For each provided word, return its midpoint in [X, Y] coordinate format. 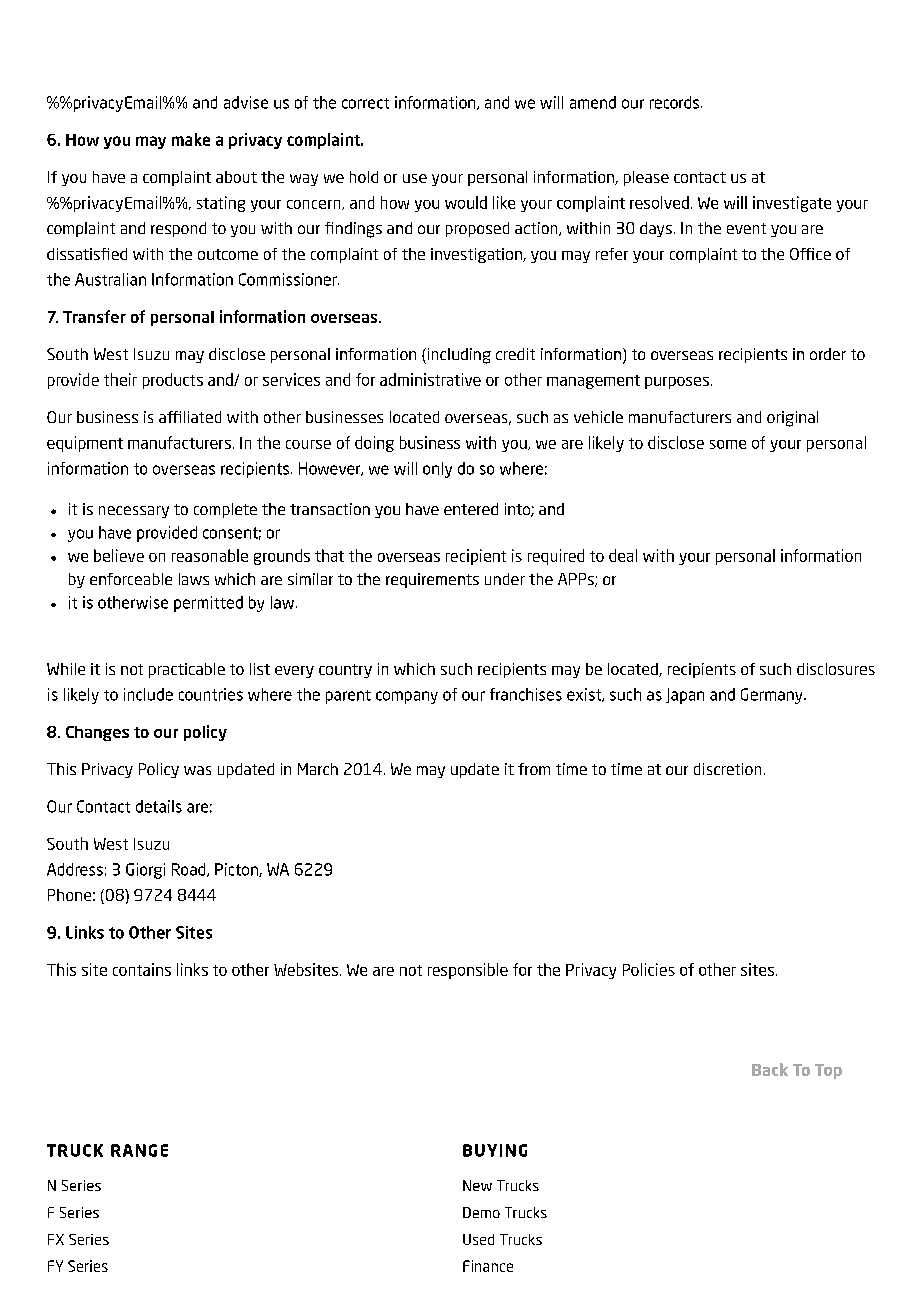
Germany [773, 696]
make [191, 139]
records [674, 102]
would [466, 202]
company [407, 697]
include [148, 694]
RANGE [139, 1150]
